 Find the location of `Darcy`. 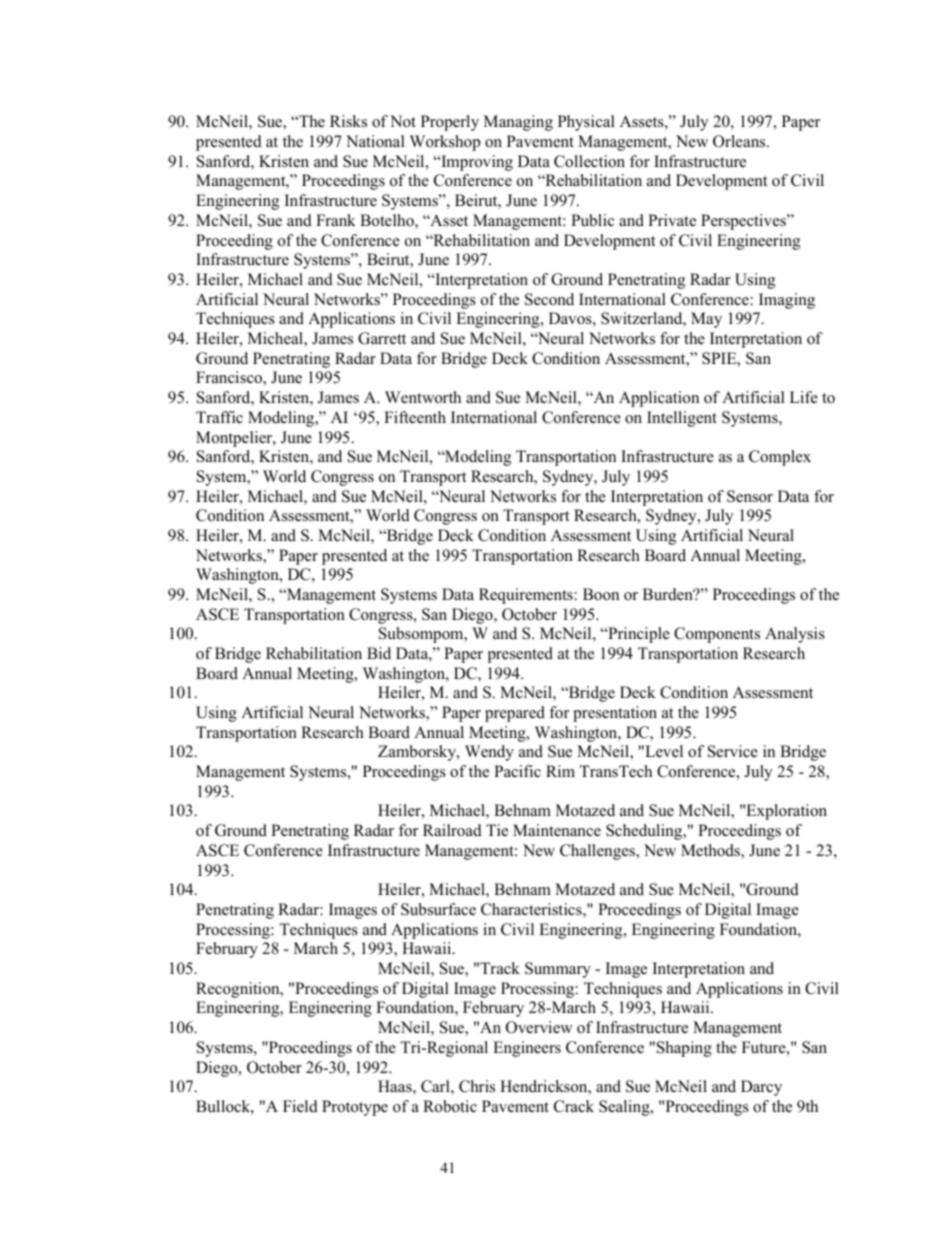

Darcy is located at coordinates (761, 1088).
